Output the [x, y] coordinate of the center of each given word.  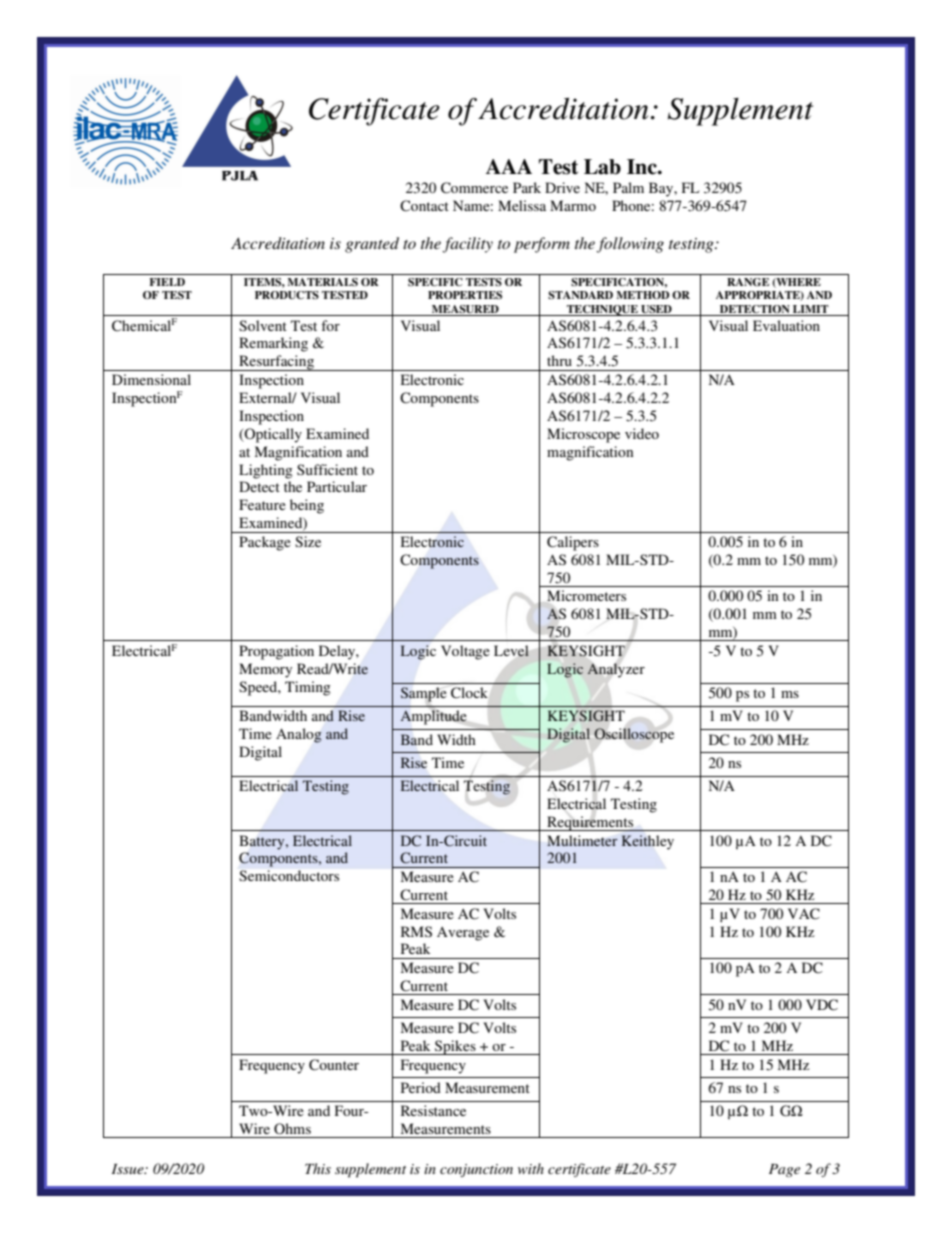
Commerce [474, 188]
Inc [643, 167]
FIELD [167, 282]
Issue [129, 1169]
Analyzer [616, 670]
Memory [265, 670]
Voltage [465, 652]
